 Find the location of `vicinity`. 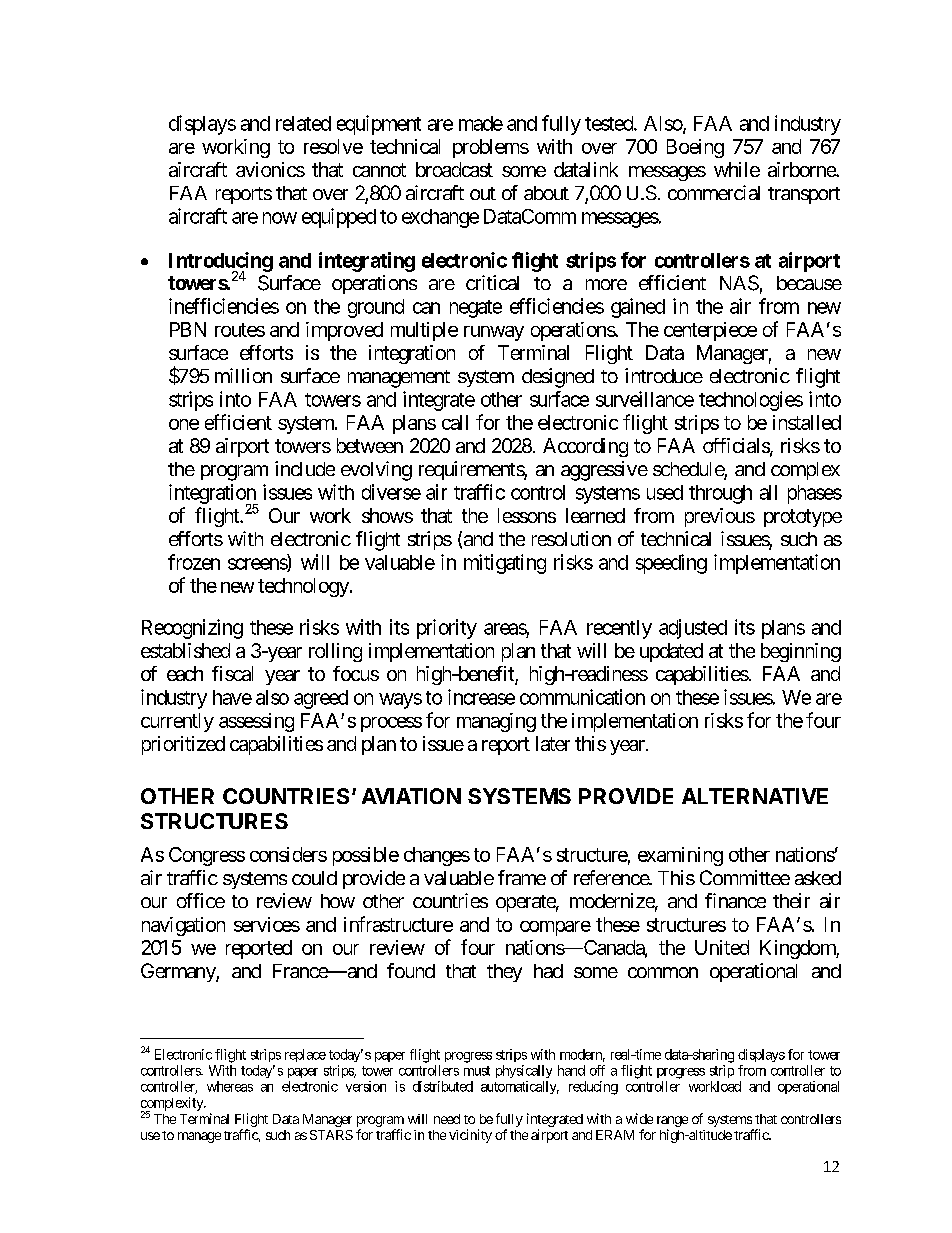

vicinity is located at coordinates (470, 1136).
